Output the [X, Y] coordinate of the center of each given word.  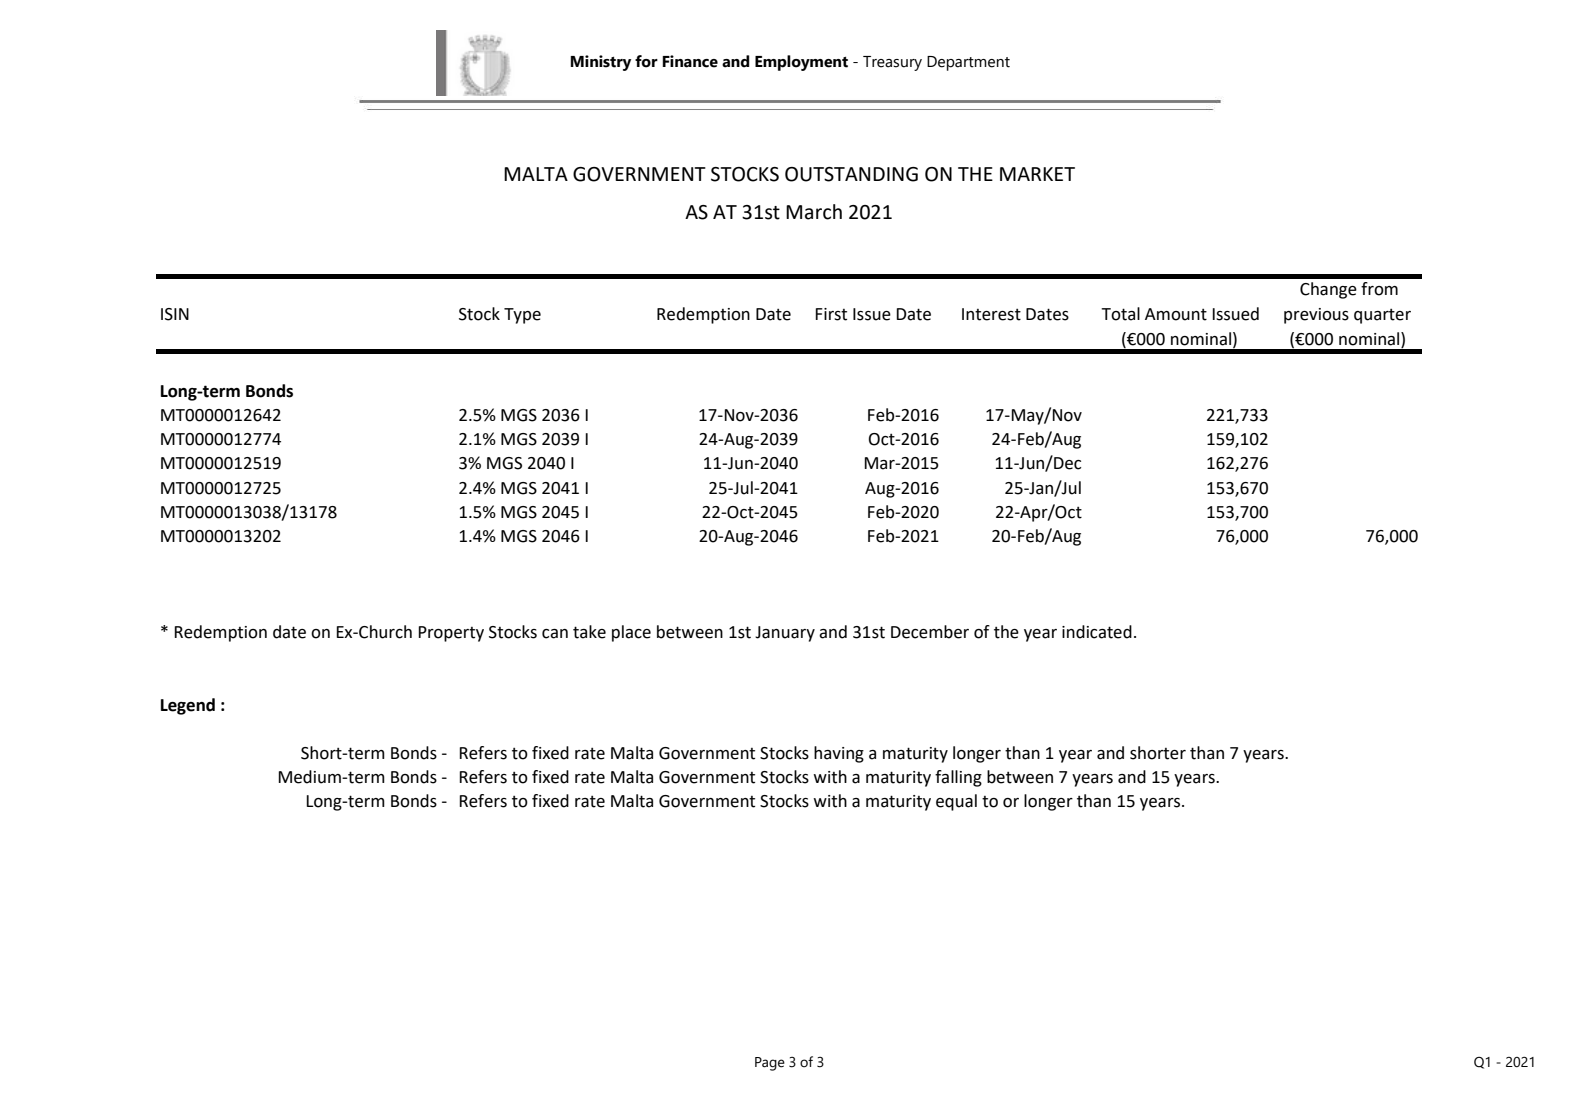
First [831, 314]
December [930, 632]
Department [968, 63]
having [839, 754]
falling [958, 778]
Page [770, 1064]
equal [956, 802]
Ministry [600, 63]
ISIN [175, 314]
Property [451, 634]
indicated [1097, 632]
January [785, 634]
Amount [1176, 314]
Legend [188, 706]
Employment [801, 63]
